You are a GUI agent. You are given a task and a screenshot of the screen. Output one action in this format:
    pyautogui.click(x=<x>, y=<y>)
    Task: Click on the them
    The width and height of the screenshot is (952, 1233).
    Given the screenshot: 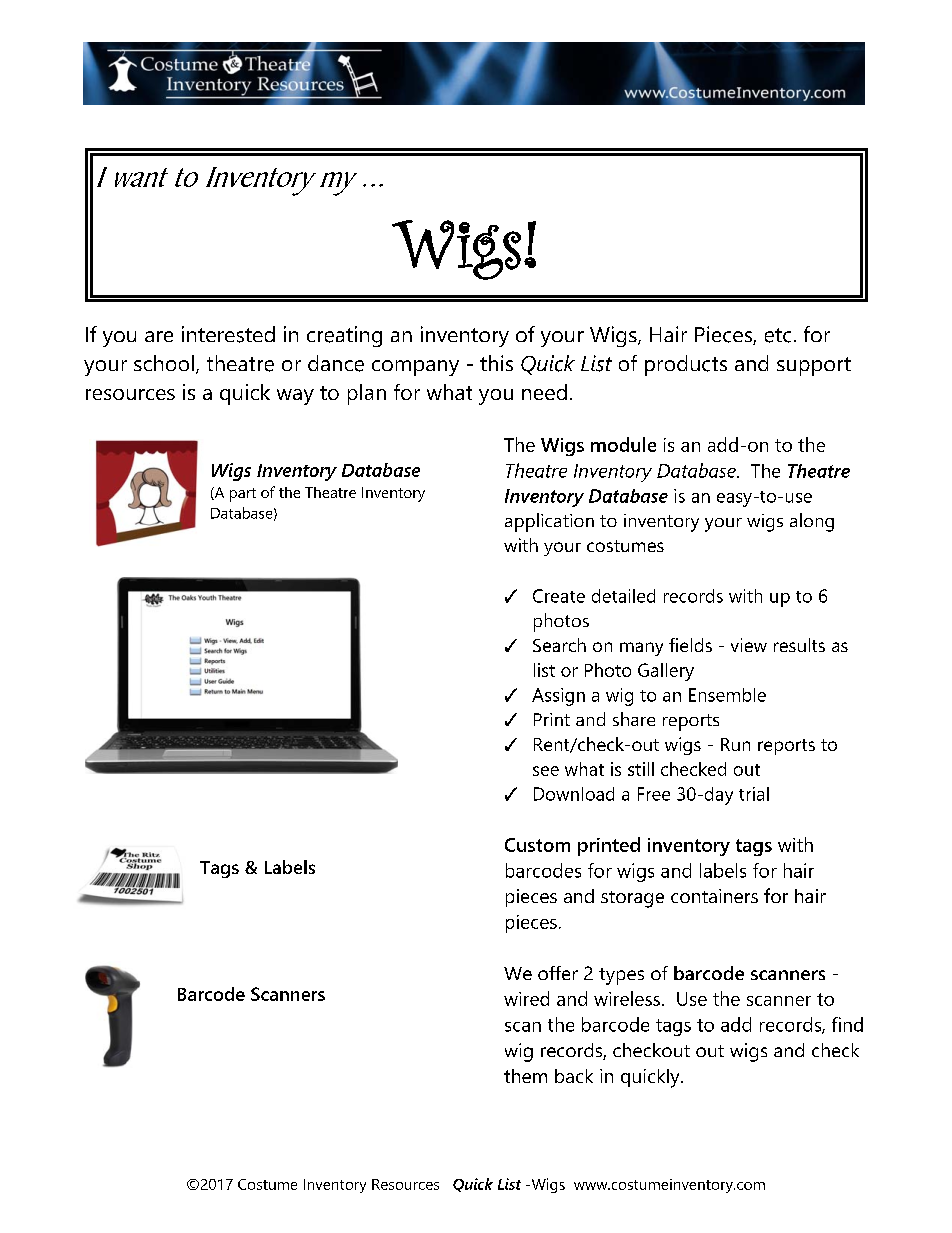 What is the action you would take?
    pyautogui.click(x=525, y=1076)
